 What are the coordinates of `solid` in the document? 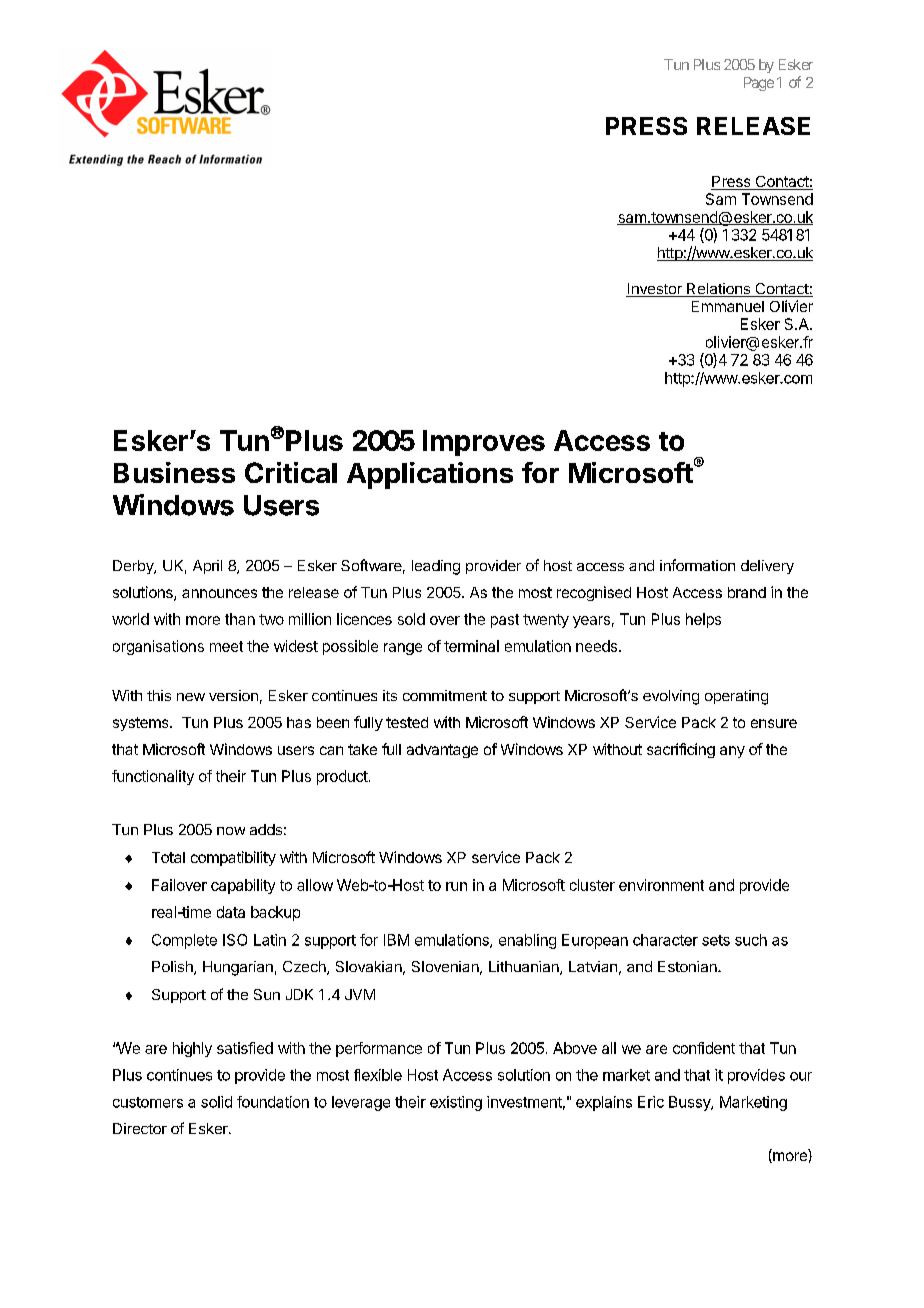 It's located at (216, 1102).
